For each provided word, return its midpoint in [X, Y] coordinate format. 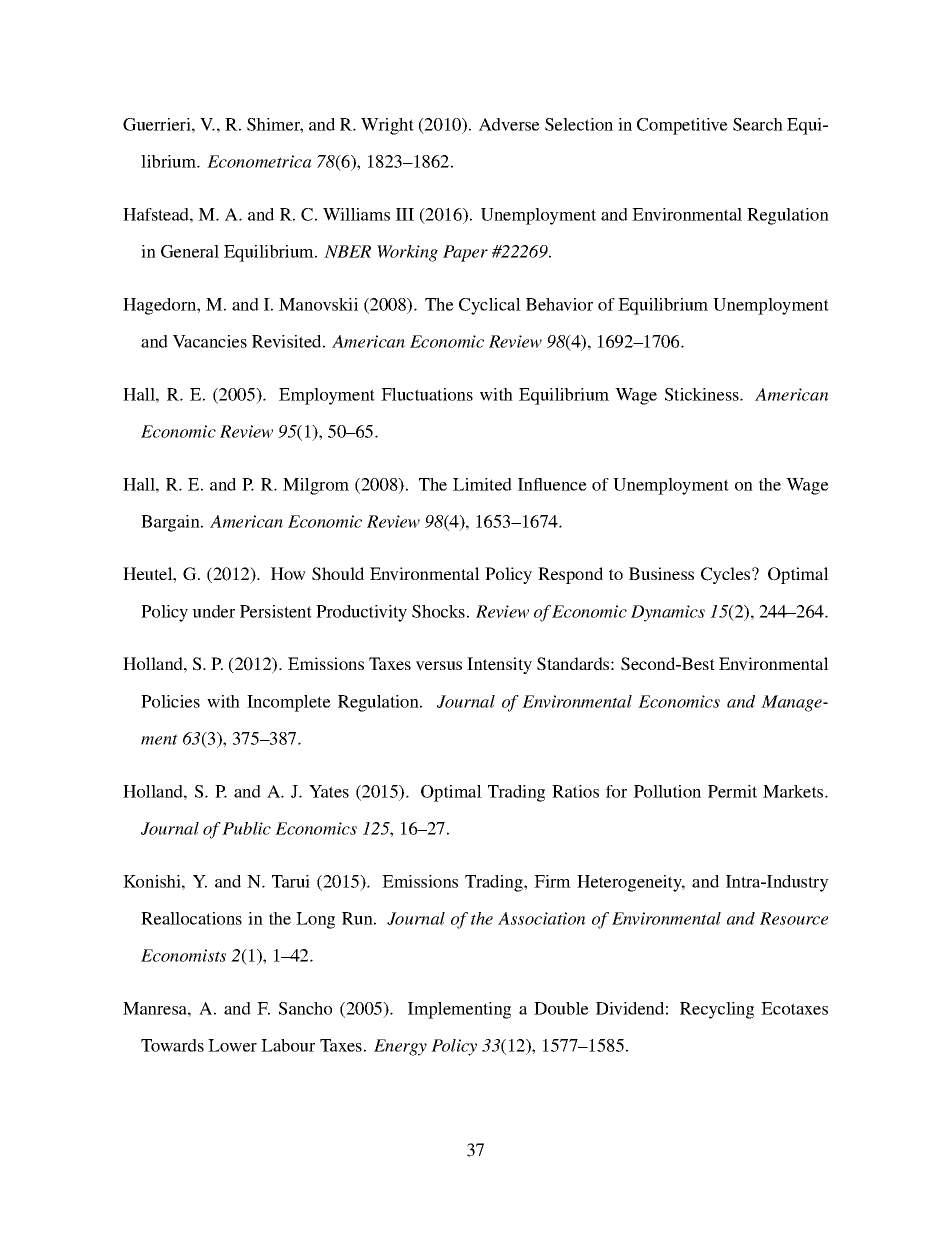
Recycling [717, 1010]
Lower [232, 1045]
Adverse [509, 124]
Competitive [682, 126]
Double [561, 1008]
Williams [356, 214]
